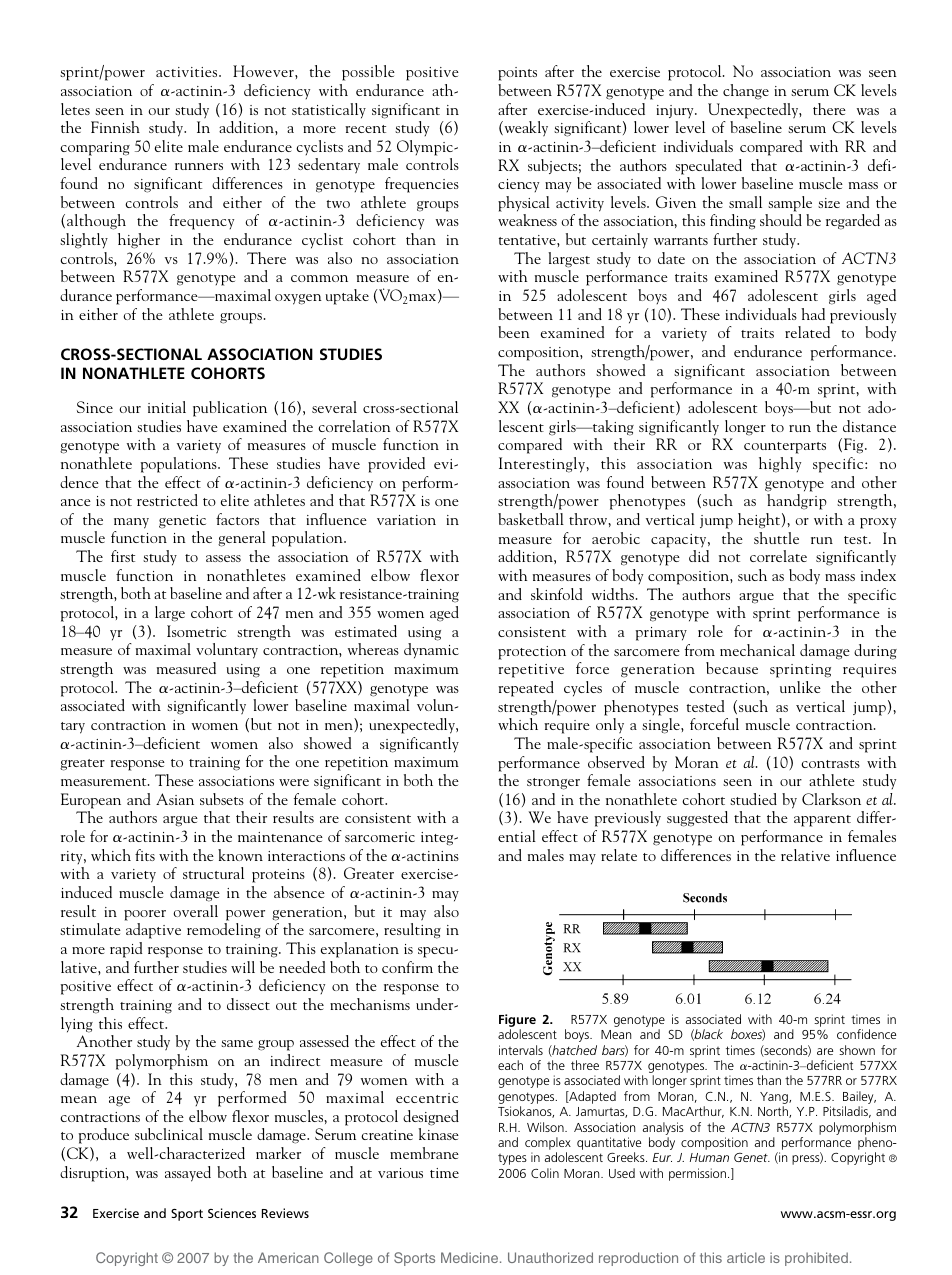  I want to click on Interestingly, so click(543, 465).
